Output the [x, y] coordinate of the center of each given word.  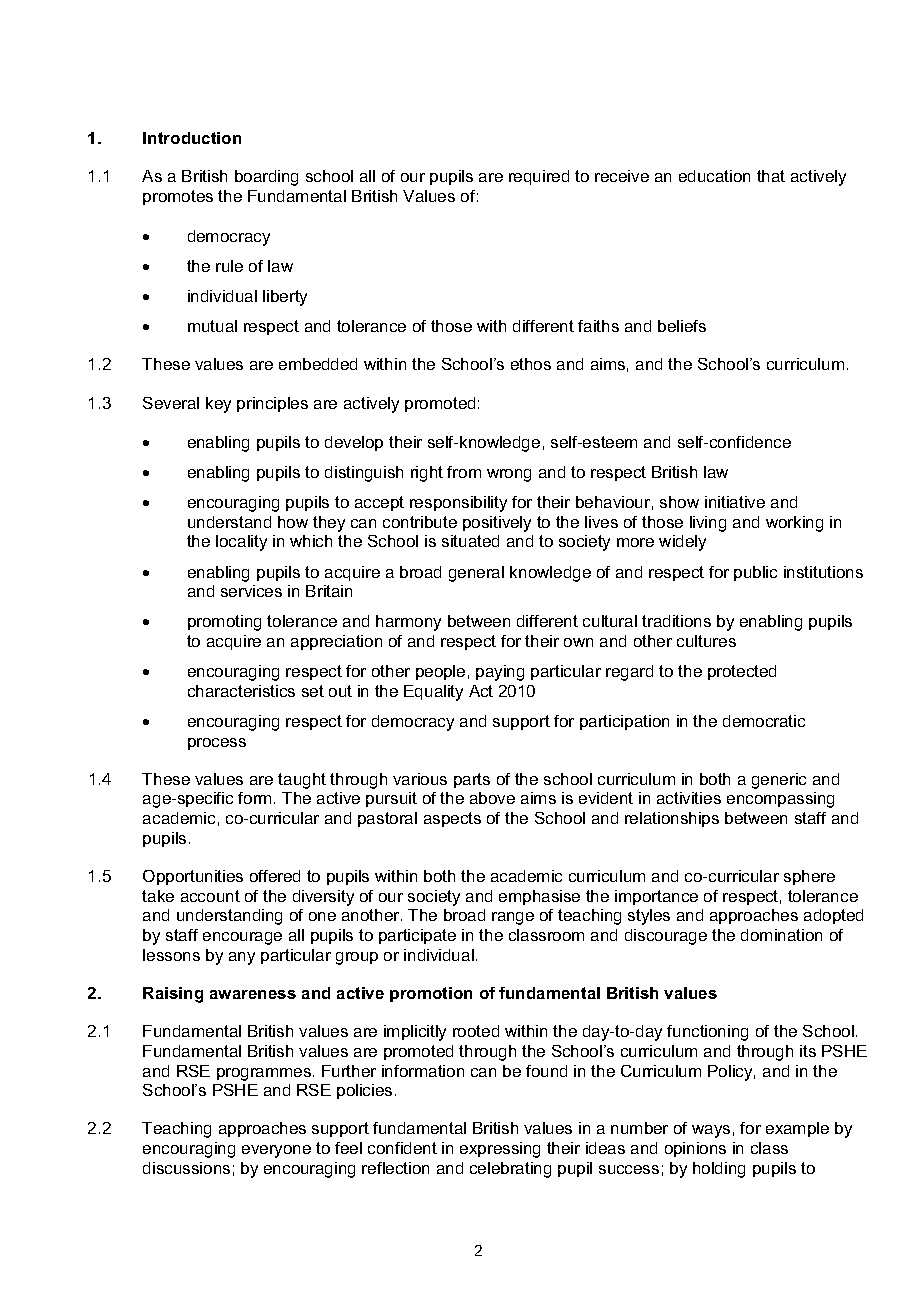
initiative [735, 502]
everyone [276, 1151]
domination [781, 935]
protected [742, 672]
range [513, 918]
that [771, 176]
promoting [224, 623]
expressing [500, 1150]
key [218, 405]
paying [500, 673]
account [210, 896]
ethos [531, 364]
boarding [266, 178]
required [539, 177]
